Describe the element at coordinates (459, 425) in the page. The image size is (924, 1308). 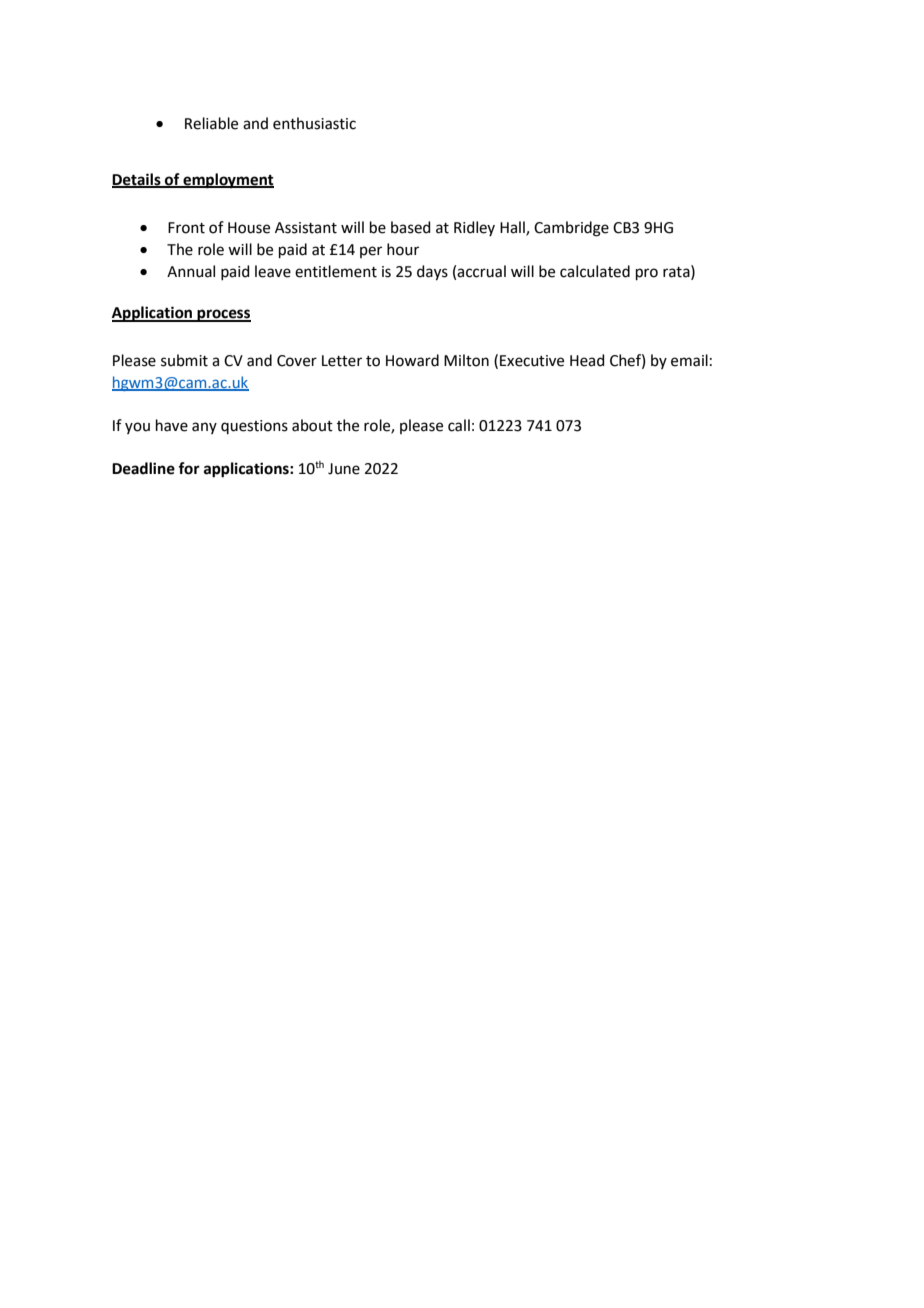
I see `call` at that location.
